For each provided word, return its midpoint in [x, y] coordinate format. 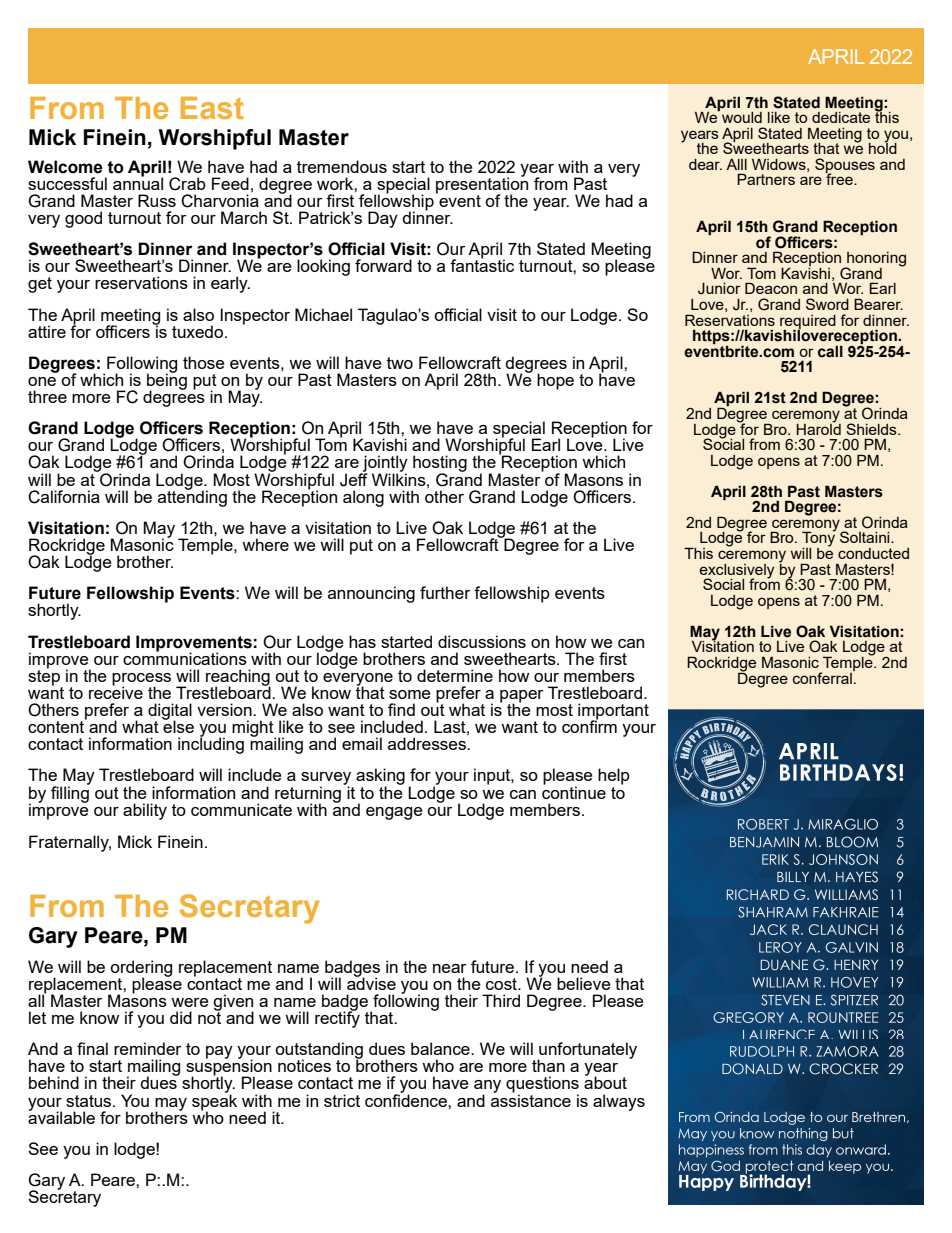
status [90, 1101]
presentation [482, 185]
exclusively [737, 572]
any [487, 1088]
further [445, 592]
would [742, 117]
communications [185, 657]
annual [138, 182]
